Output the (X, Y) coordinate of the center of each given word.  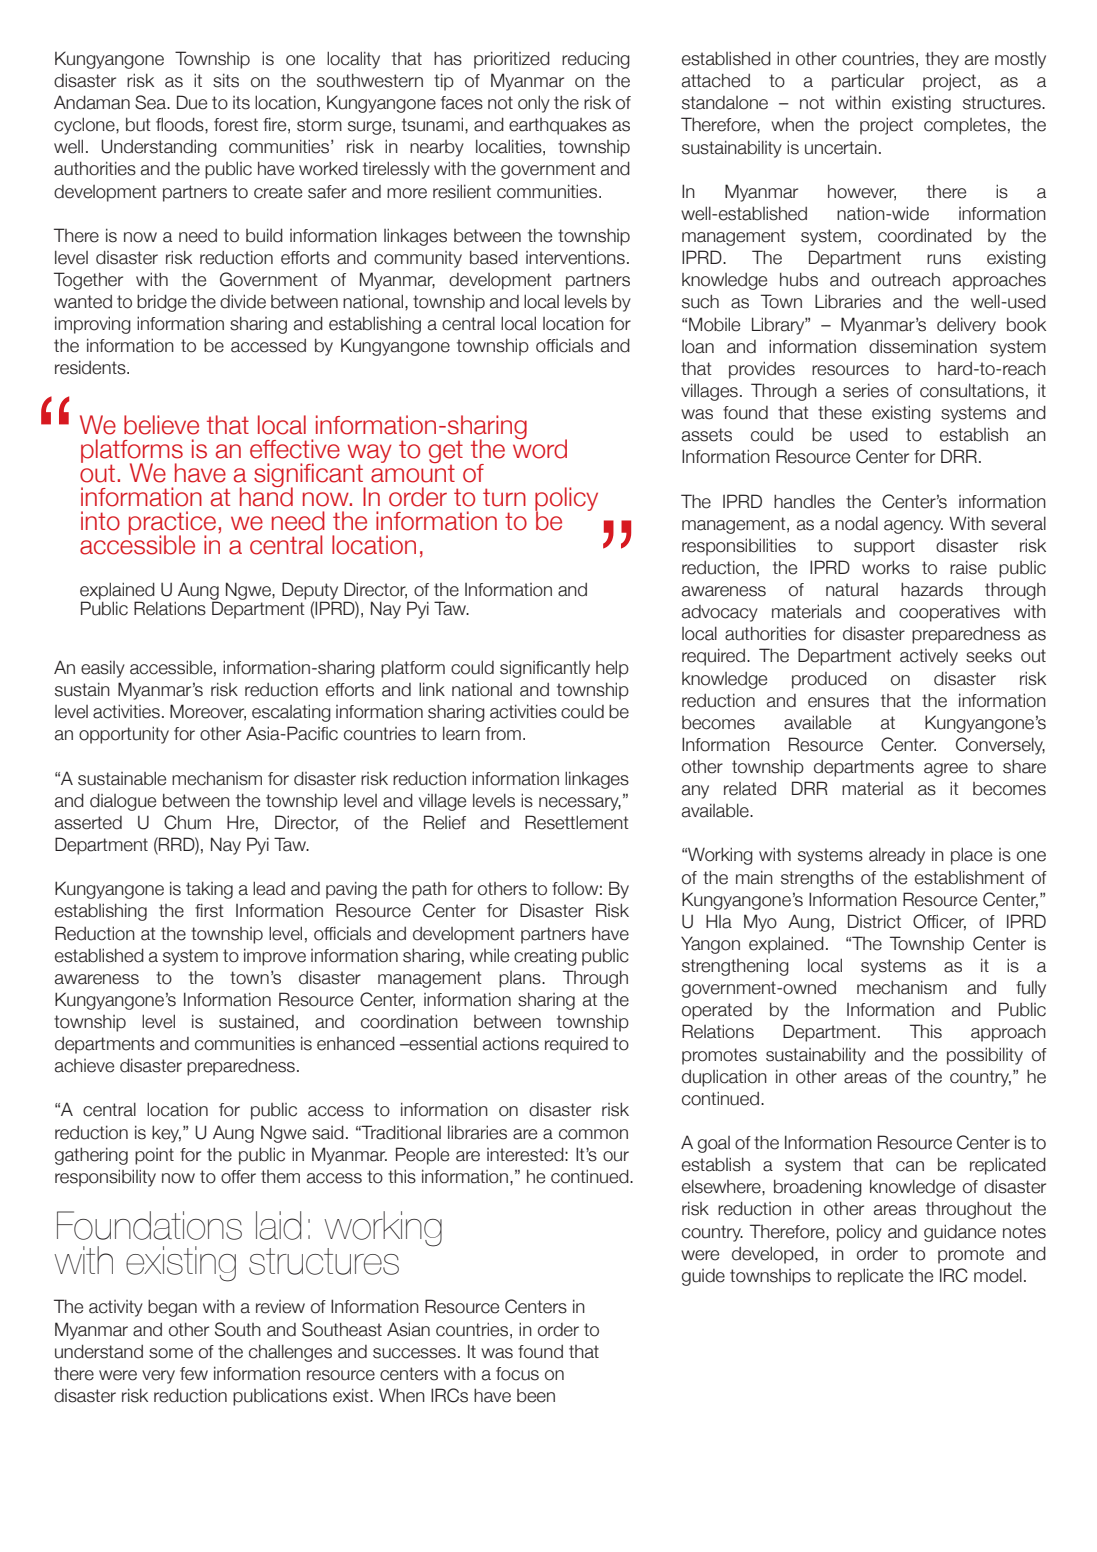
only (534, 104)
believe (161, 425)
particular (868, 82)
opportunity (124, 735)
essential (442, 1044)
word (540, 448)
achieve (84, 1066)
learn (461, 733)
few (194, 1374)
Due (192, 102)
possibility (985, 1056)
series (866, 390)
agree (946, 770)
